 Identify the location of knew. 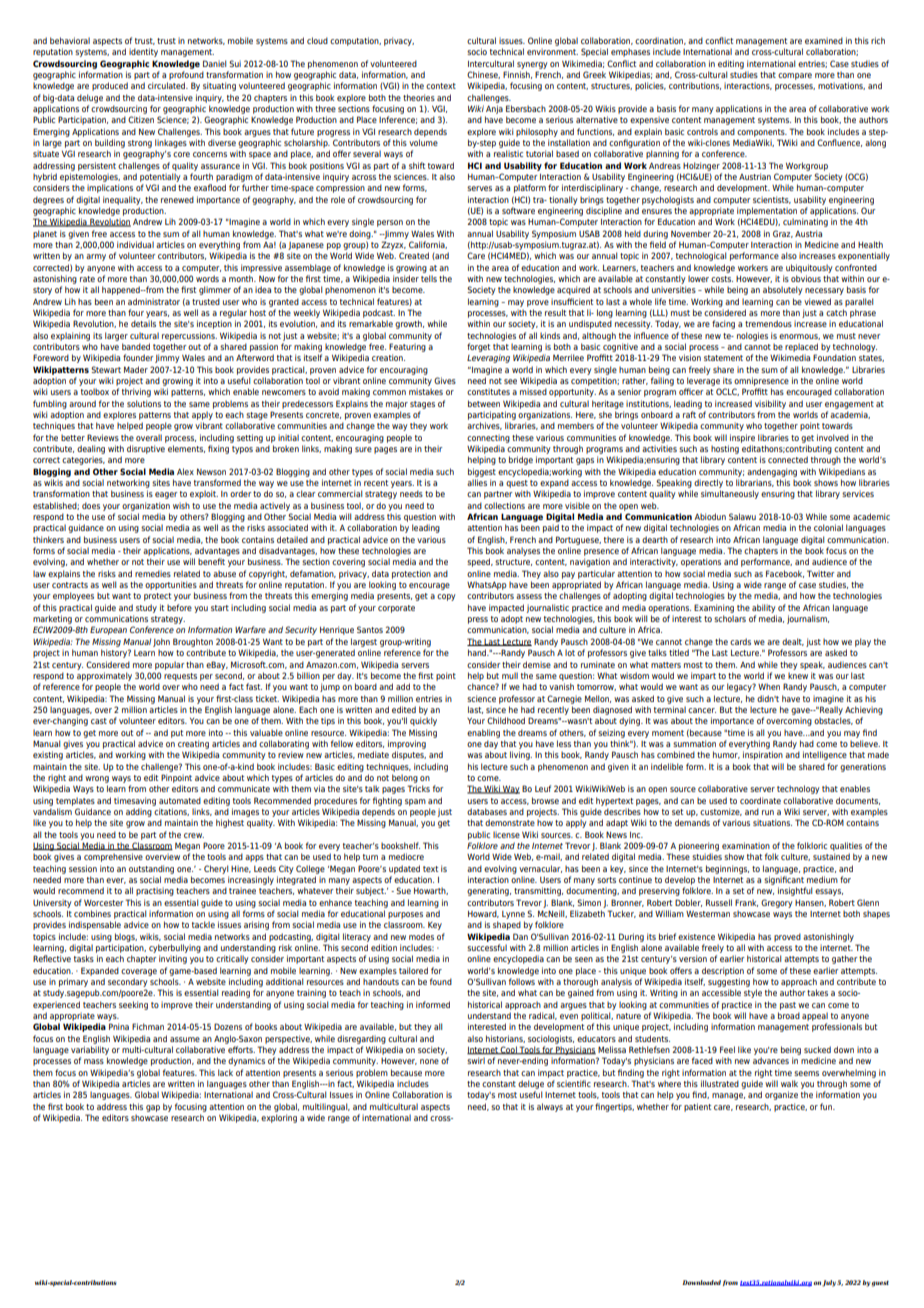
(798, 675).
